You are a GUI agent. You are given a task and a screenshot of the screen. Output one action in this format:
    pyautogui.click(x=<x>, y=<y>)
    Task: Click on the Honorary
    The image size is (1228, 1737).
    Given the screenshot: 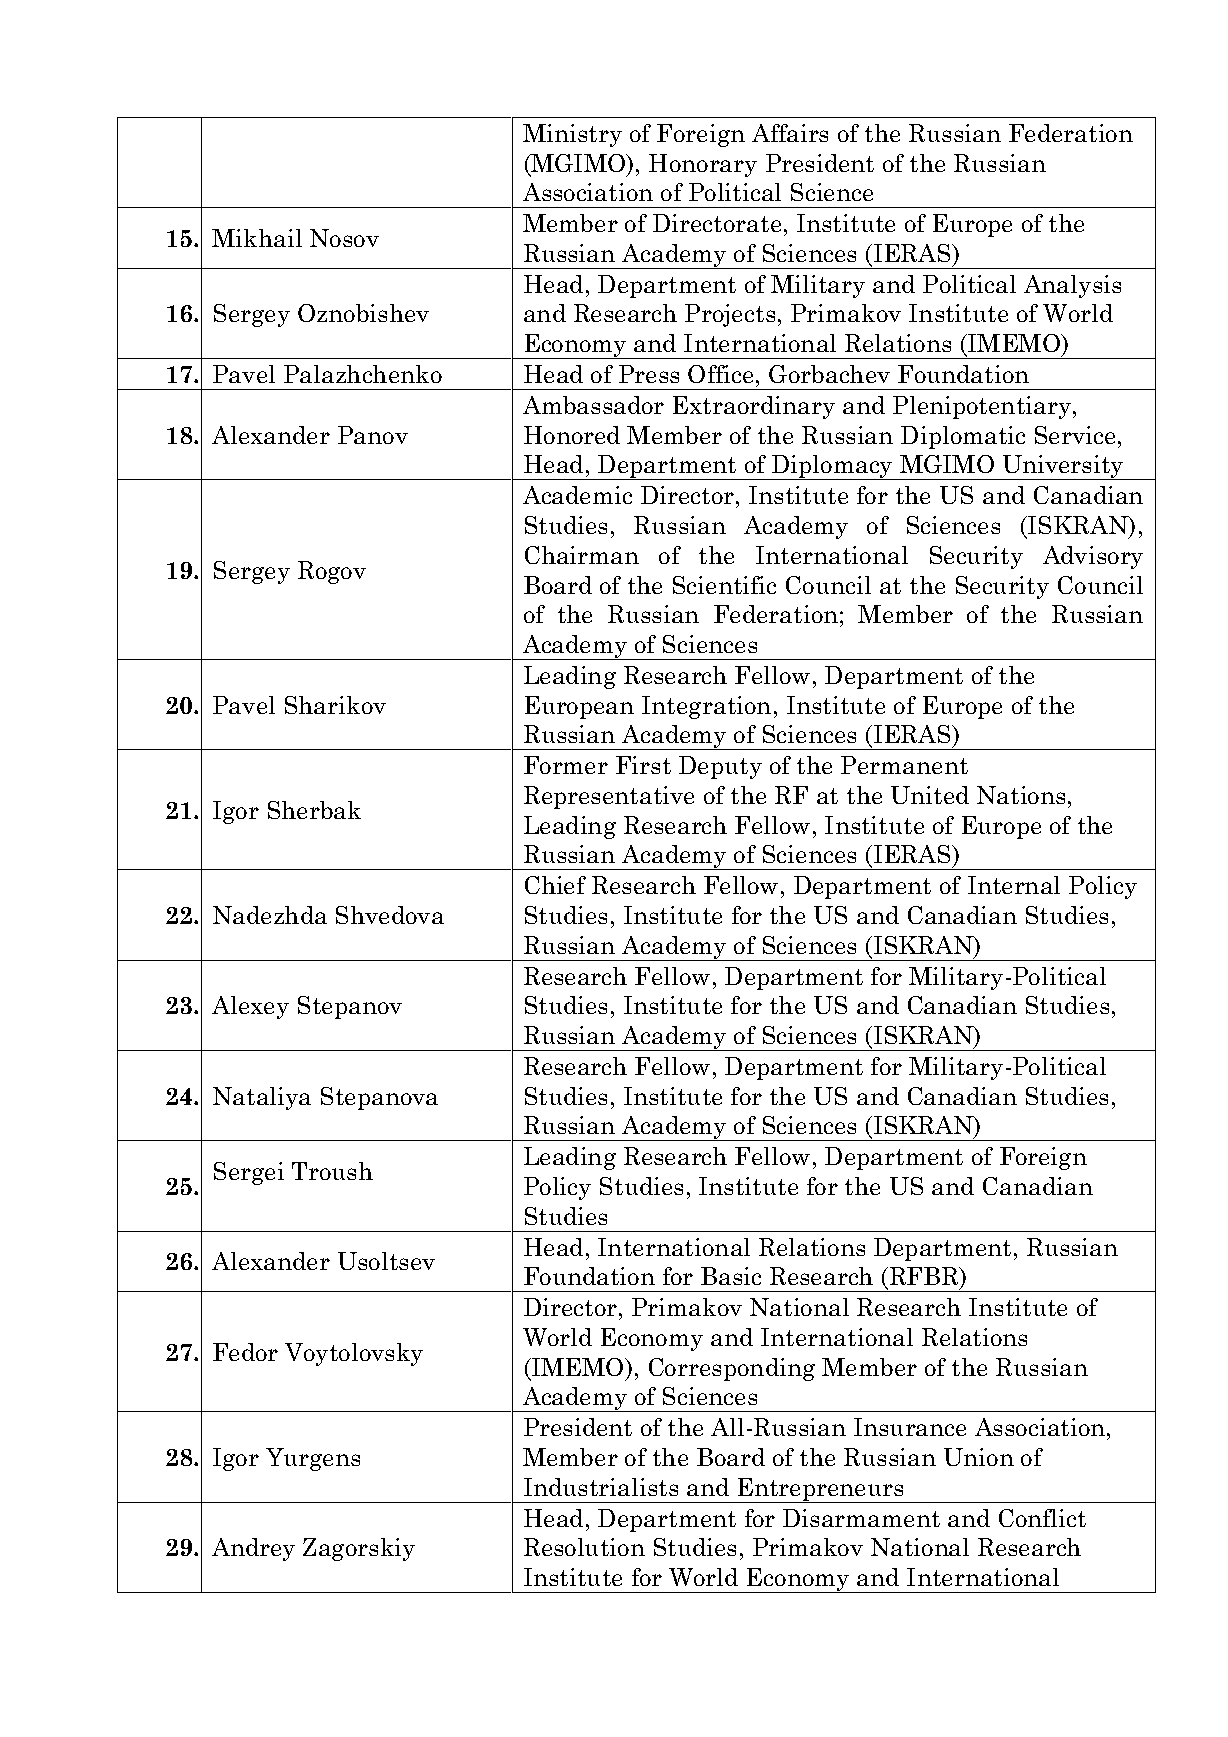 What is the action you would take?
    pyautogui.click(x=703, y=165)
